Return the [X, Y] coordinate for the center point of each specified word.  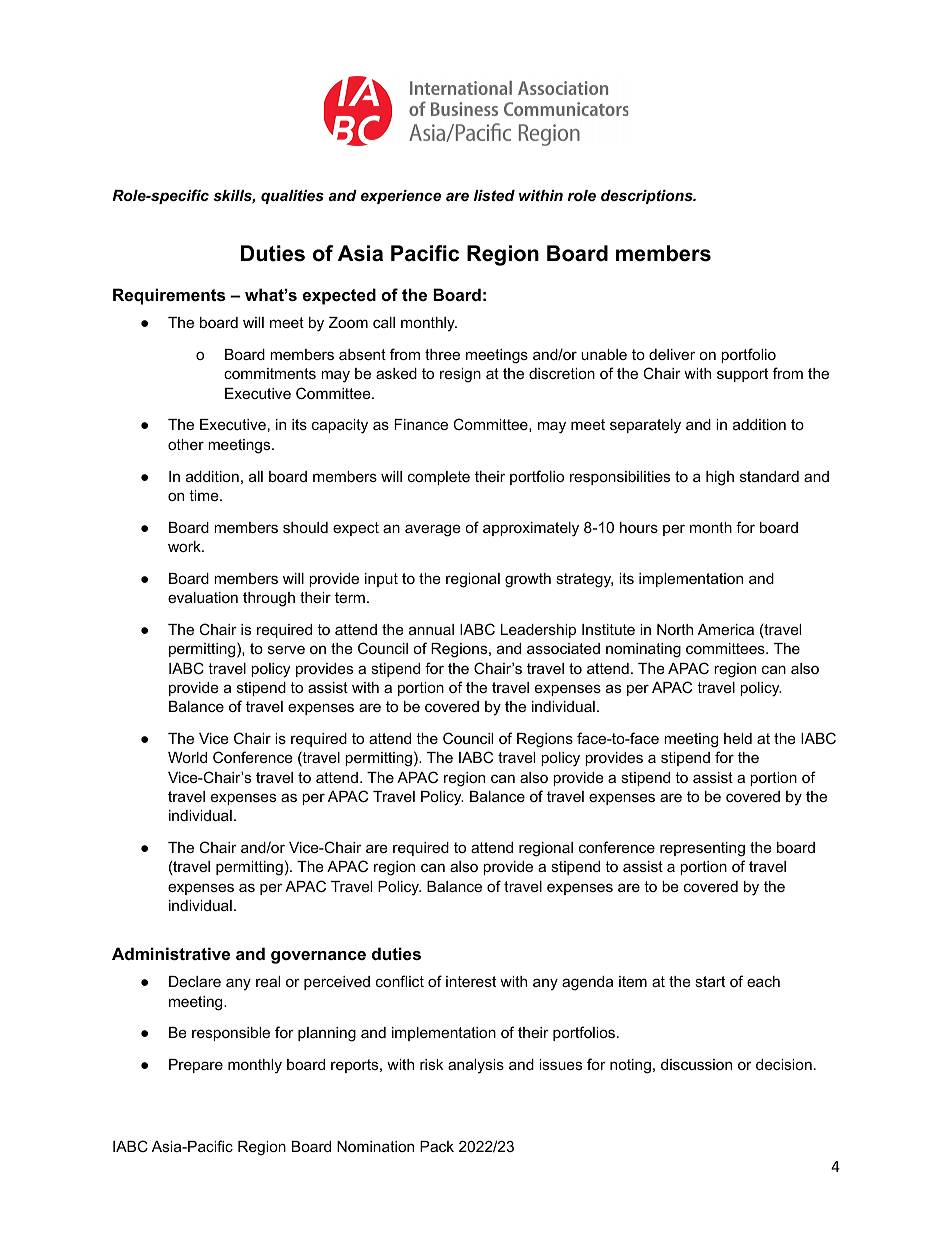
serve [286, 649]
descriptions [648, 197]
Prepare [196, 1066]
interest [471, 981]
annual [431, 629]
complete [439, 478]
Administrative [171, 953]
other [186, 444]
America [726, 629]
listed [494, 195]
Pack [437, 1146]
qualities [292, 197]
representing [702, 849]
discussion [696, 1064]
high [720, 478]
